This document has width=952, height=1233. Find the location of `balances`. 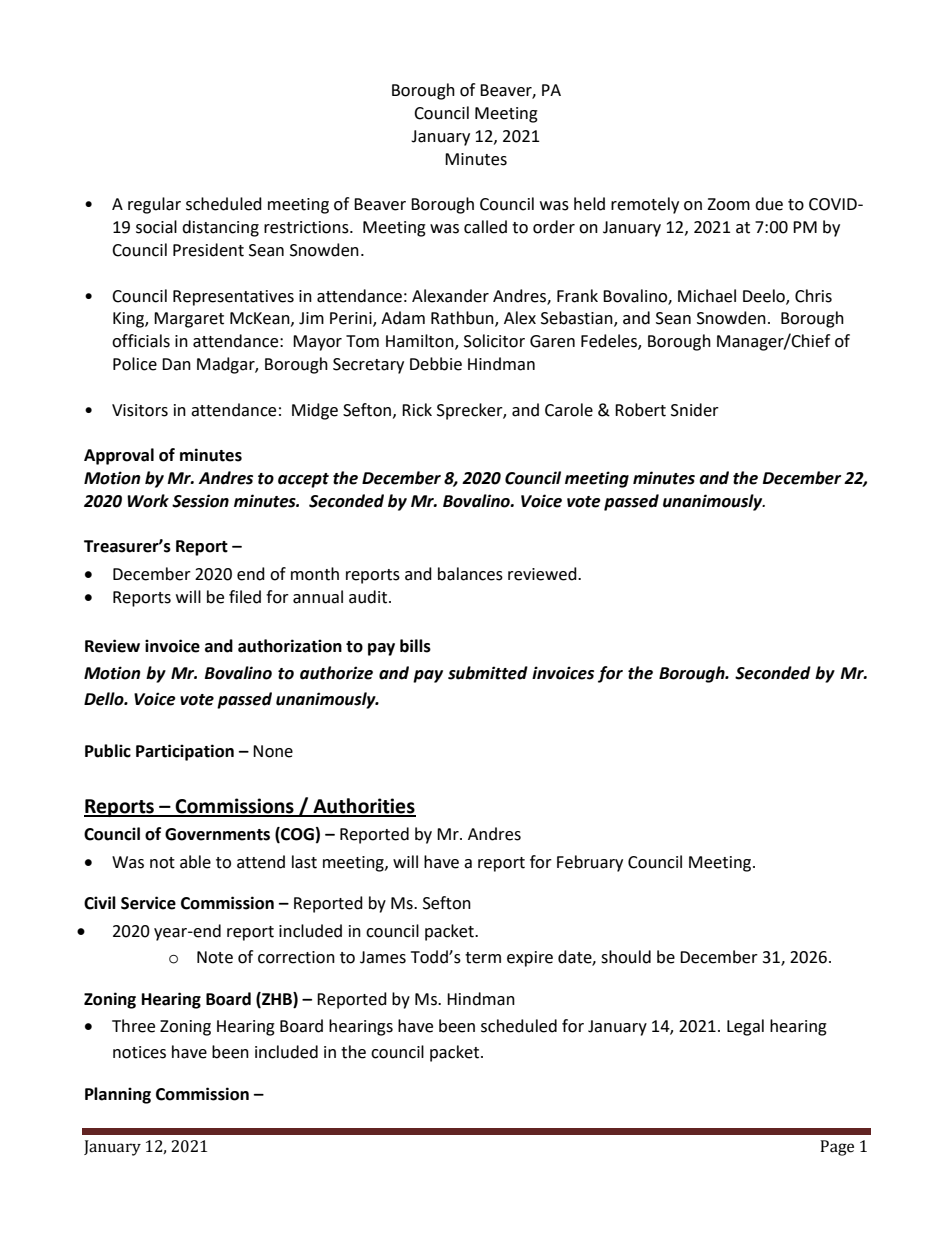

balances is located at coordinates (470, 574).
